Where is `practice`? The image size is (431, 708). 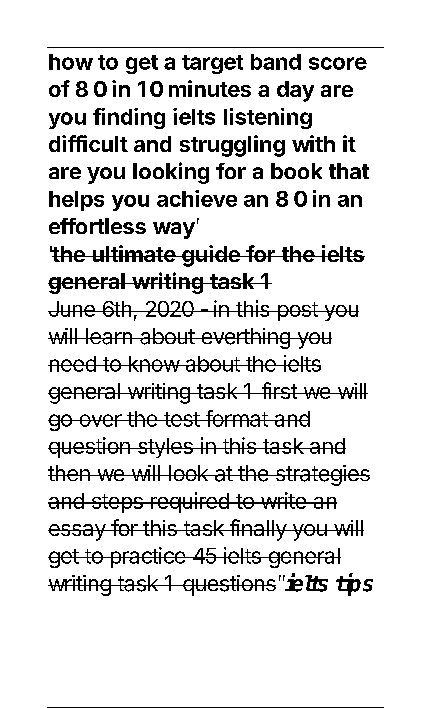 practice is located at coordinates (147, 557).
